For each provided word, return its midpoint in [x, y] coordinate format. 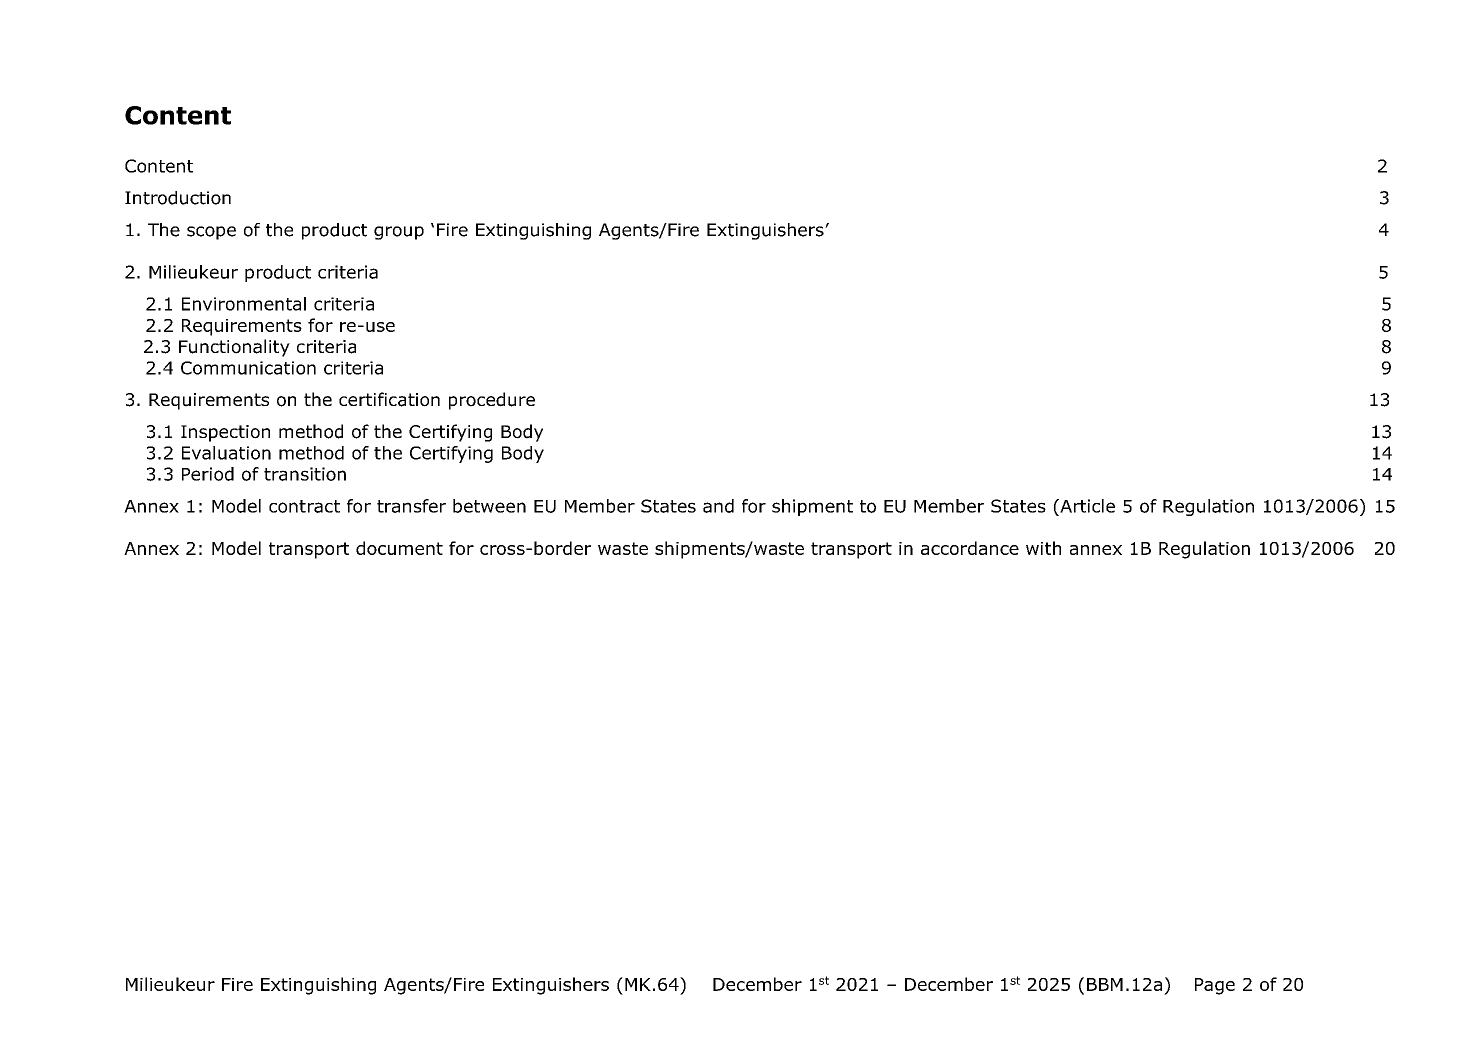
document [399, 548]
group [399, 233]
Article [1086, 506]
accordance [970, 548]
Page [1215, 986]
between [489, 506]
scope [211, 233]
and [718, 506]
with [1043, 548]
